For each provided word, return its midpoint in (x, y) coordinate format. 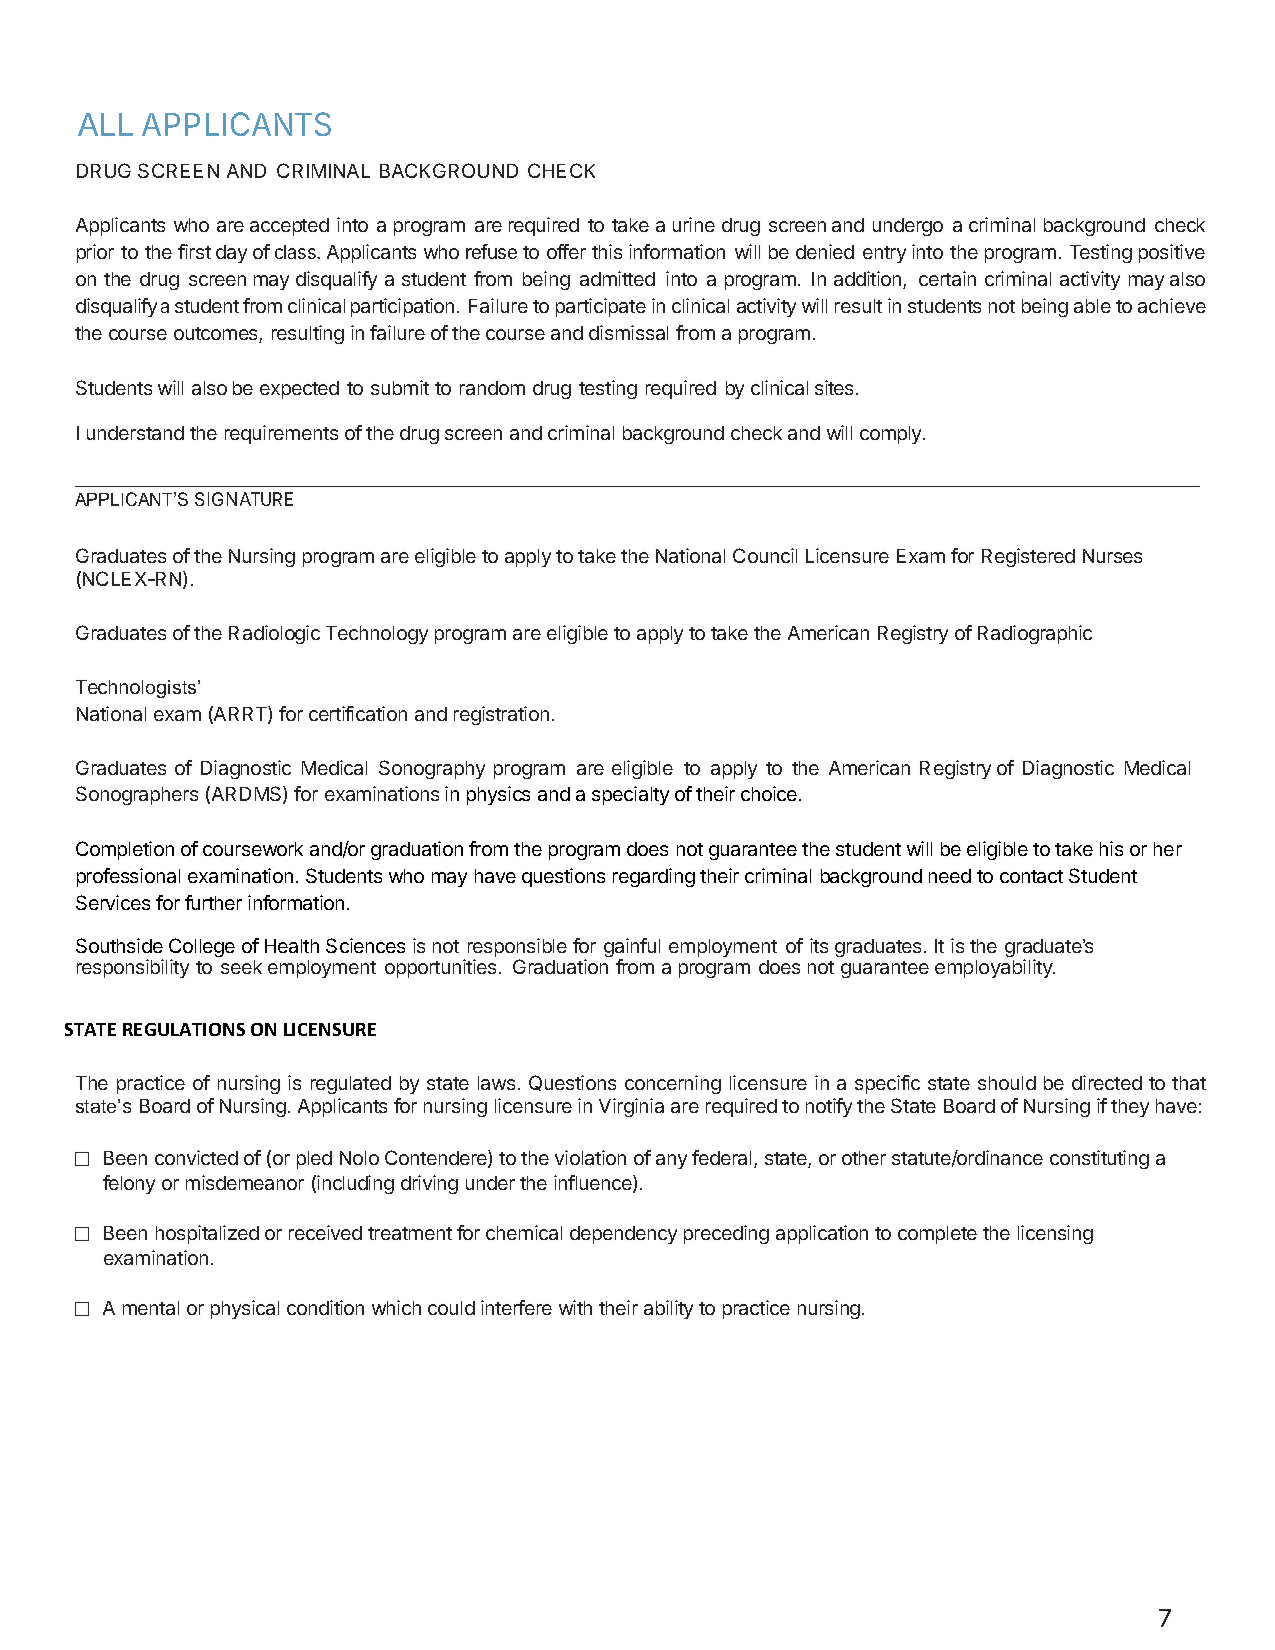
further (213, 902)
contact (1031, 876)
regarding (654, 877)
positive (1172, 253)
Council (765, 555)
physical (245, 1309)
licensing (1055, 1234)
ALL (105, 124)
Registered (1028, 557)
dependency (623, 1235)
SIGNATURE (244, 499)
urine (694, 224)
